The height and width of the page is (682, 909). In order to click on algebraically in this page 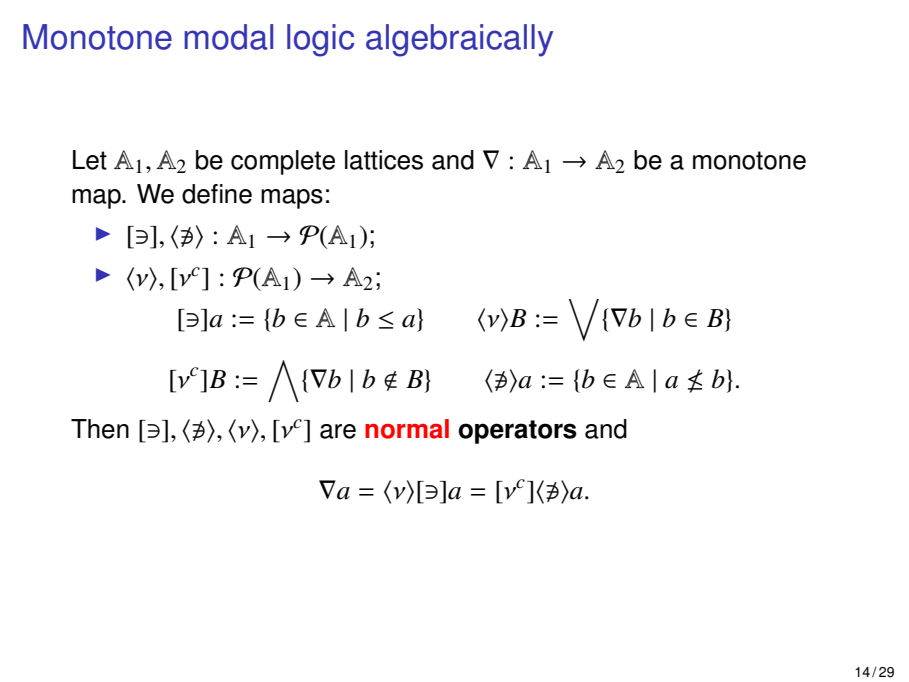, I will do `click(459, 40)`.
